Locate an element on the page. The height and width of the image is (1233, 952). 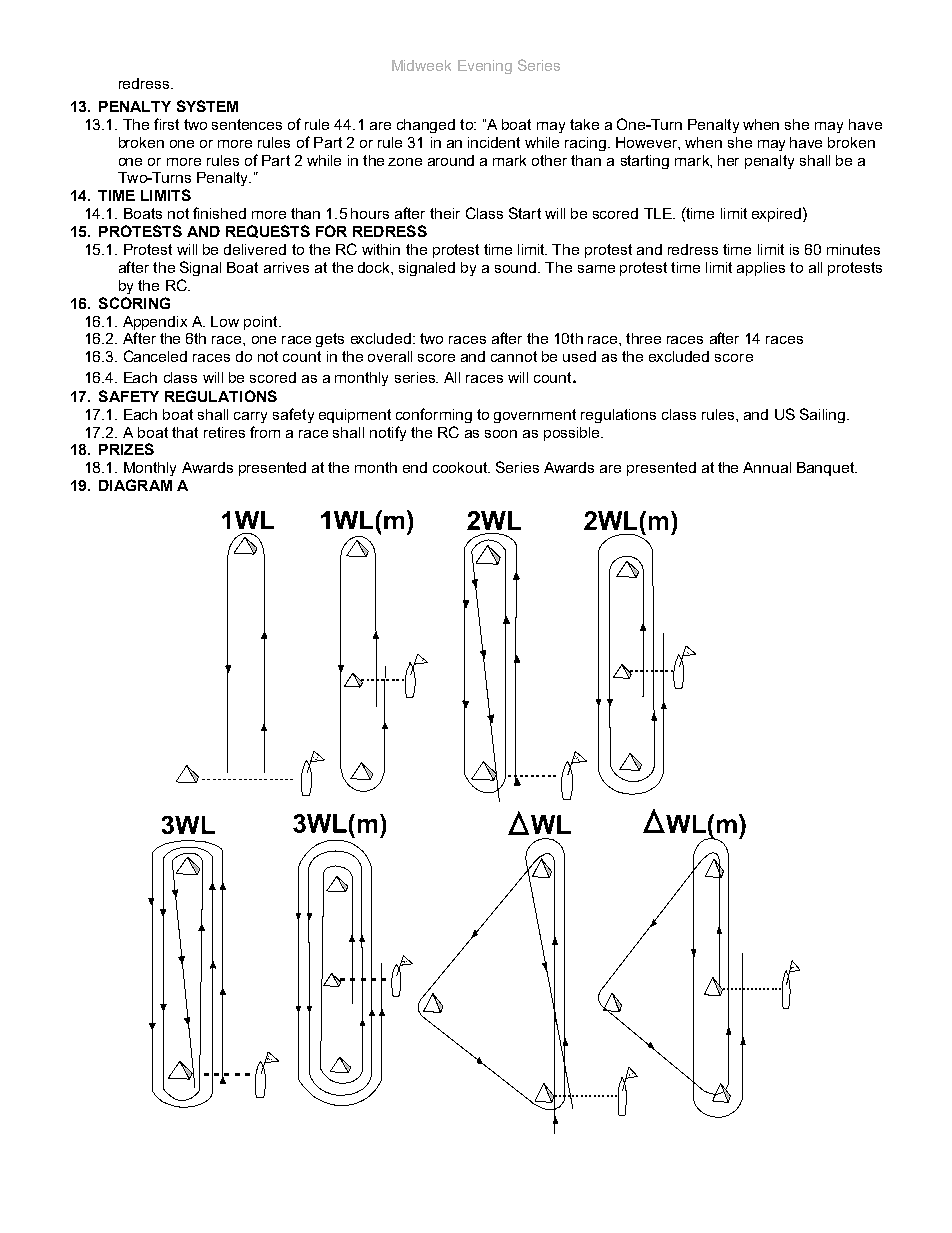
REQUESTS is located at coordinates (268, 231).
